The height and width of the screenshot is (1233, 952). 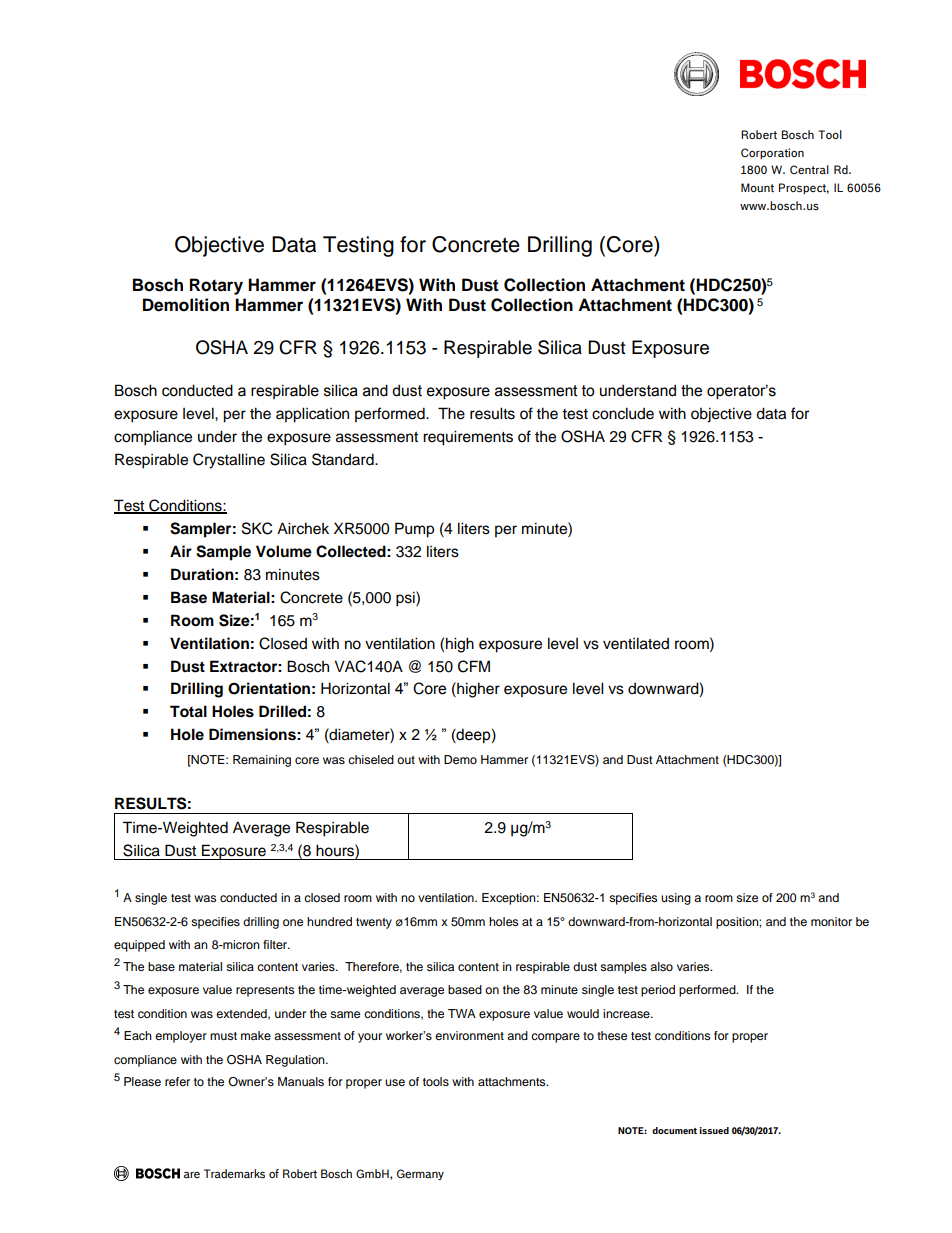 I want to click on Germany, so click(x=420, y=1174).
